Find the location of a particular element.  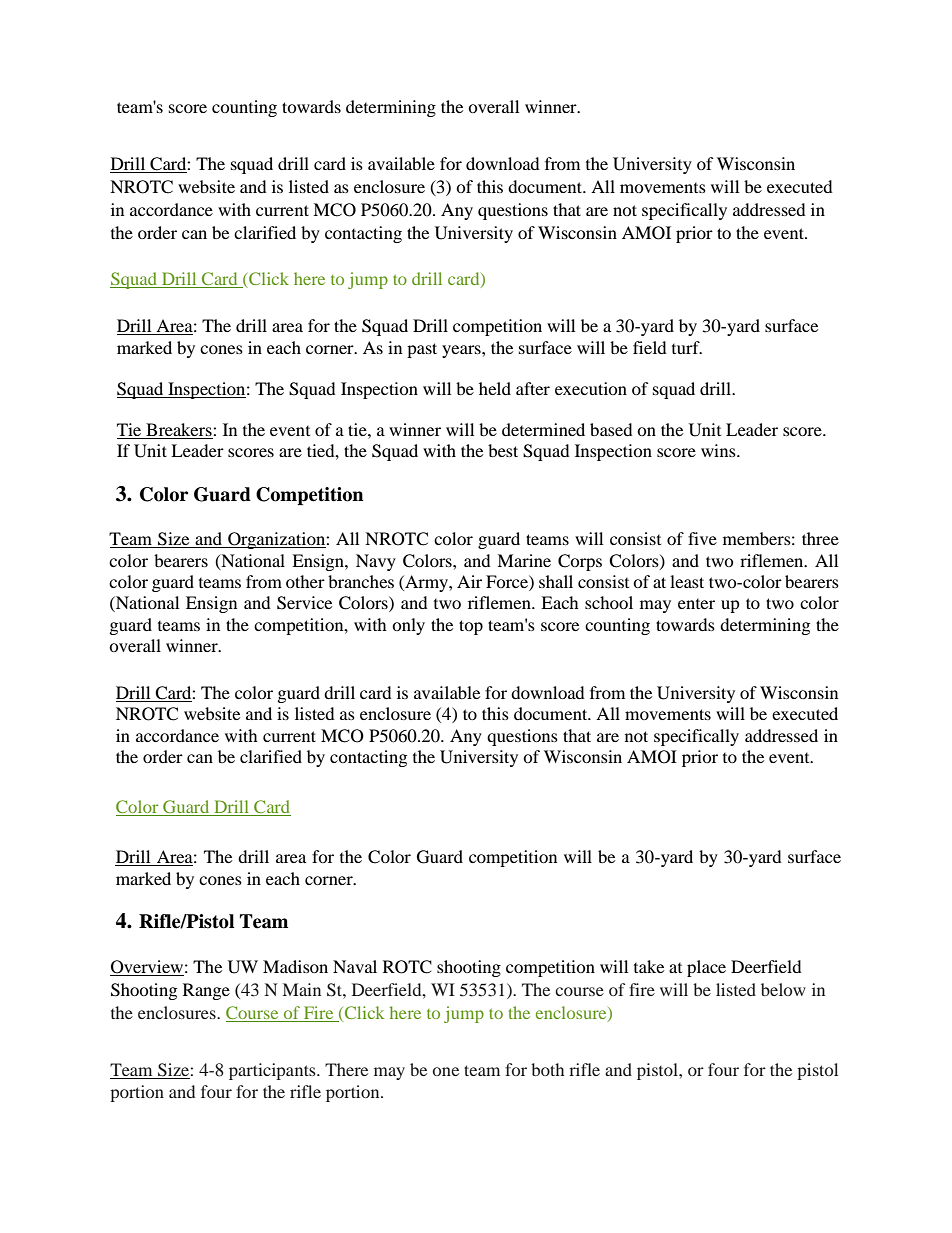

Madison is located at coordinates (295, 966).
